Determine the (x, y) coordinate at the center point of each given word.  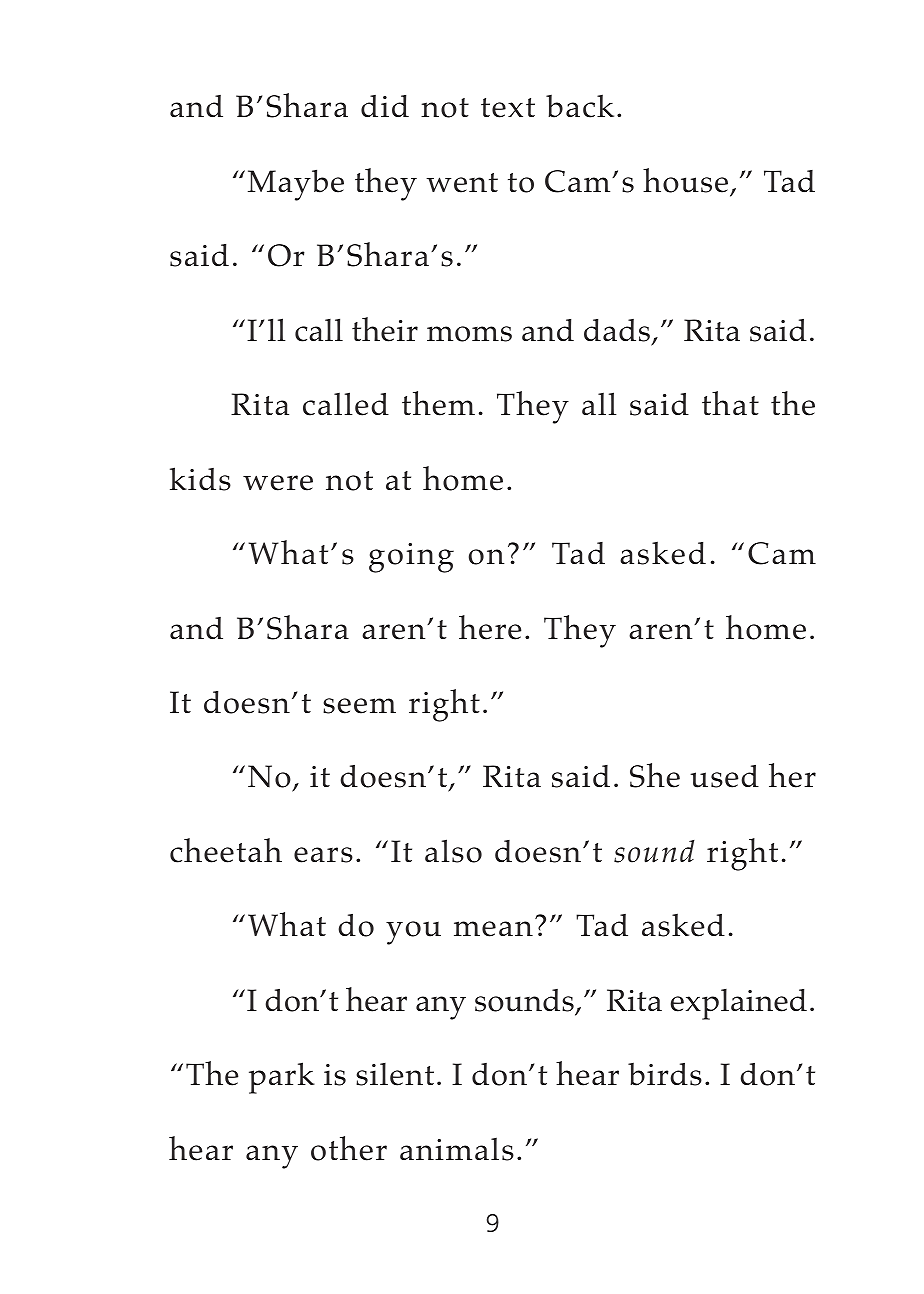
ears (323, 855)
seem (359, 706)
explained (739, 1004)
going (411, 558)
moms (469, 334)
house (687, 181)
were (278, 483)
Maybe (296, 185)
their (385, 329)
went (462, 183)
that (730, 403)
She (655, 775)
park (282, 1078)
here (490, 627)
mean (493, 929)
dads (618, 331)
